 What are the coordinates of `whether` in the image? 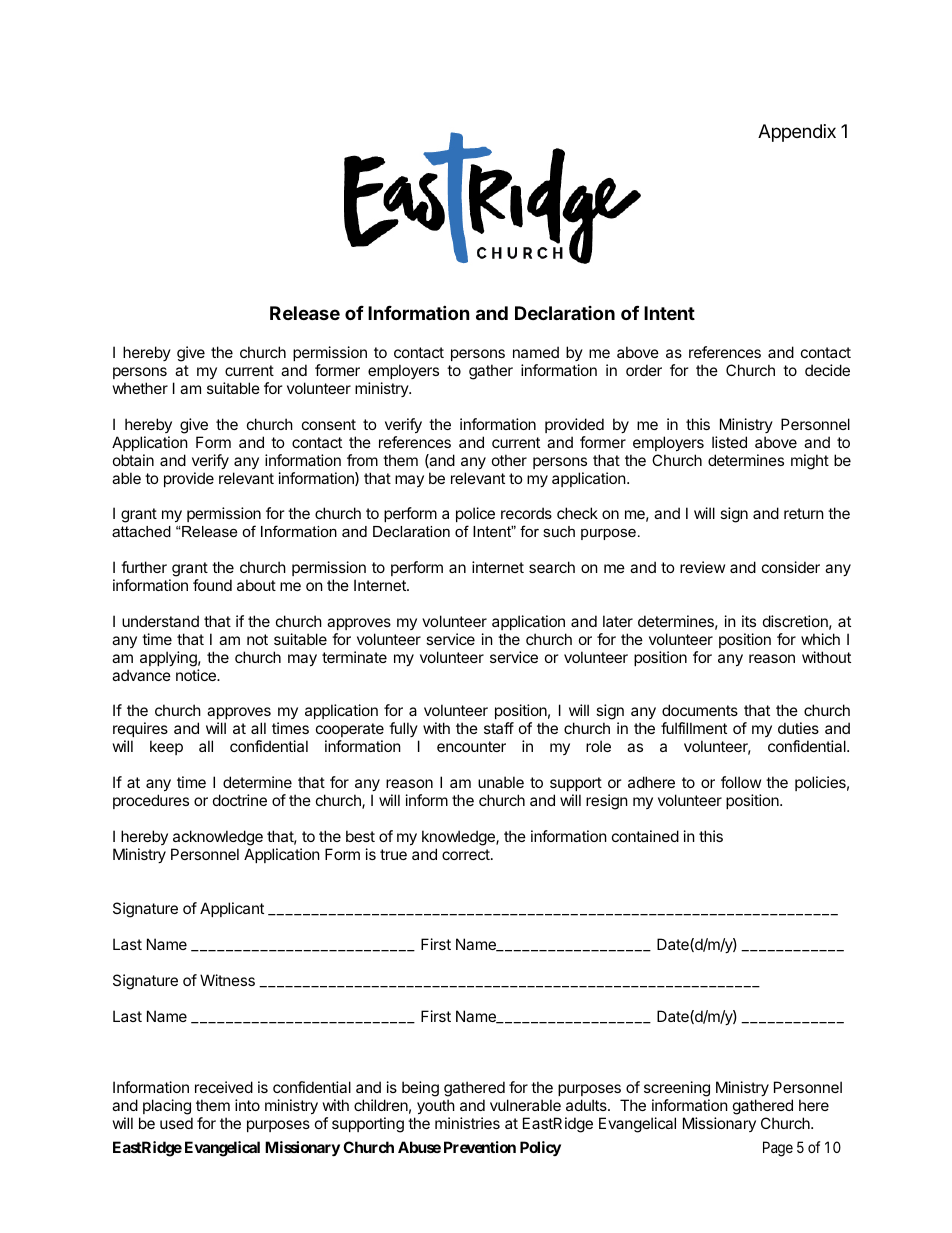 It's located at (140, 388).
